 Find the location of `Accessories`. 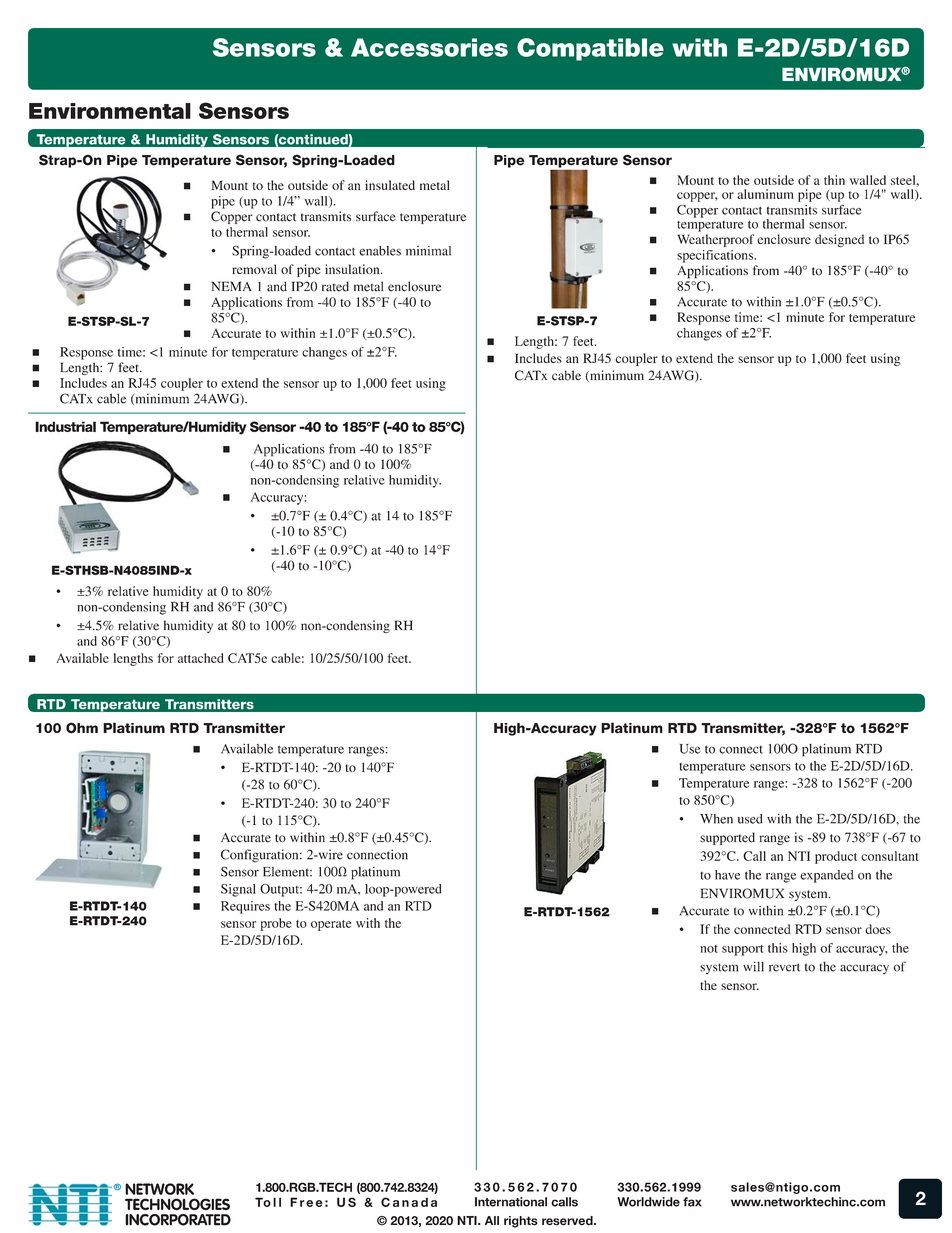

Accessories is located at coordinates (429, 47).
